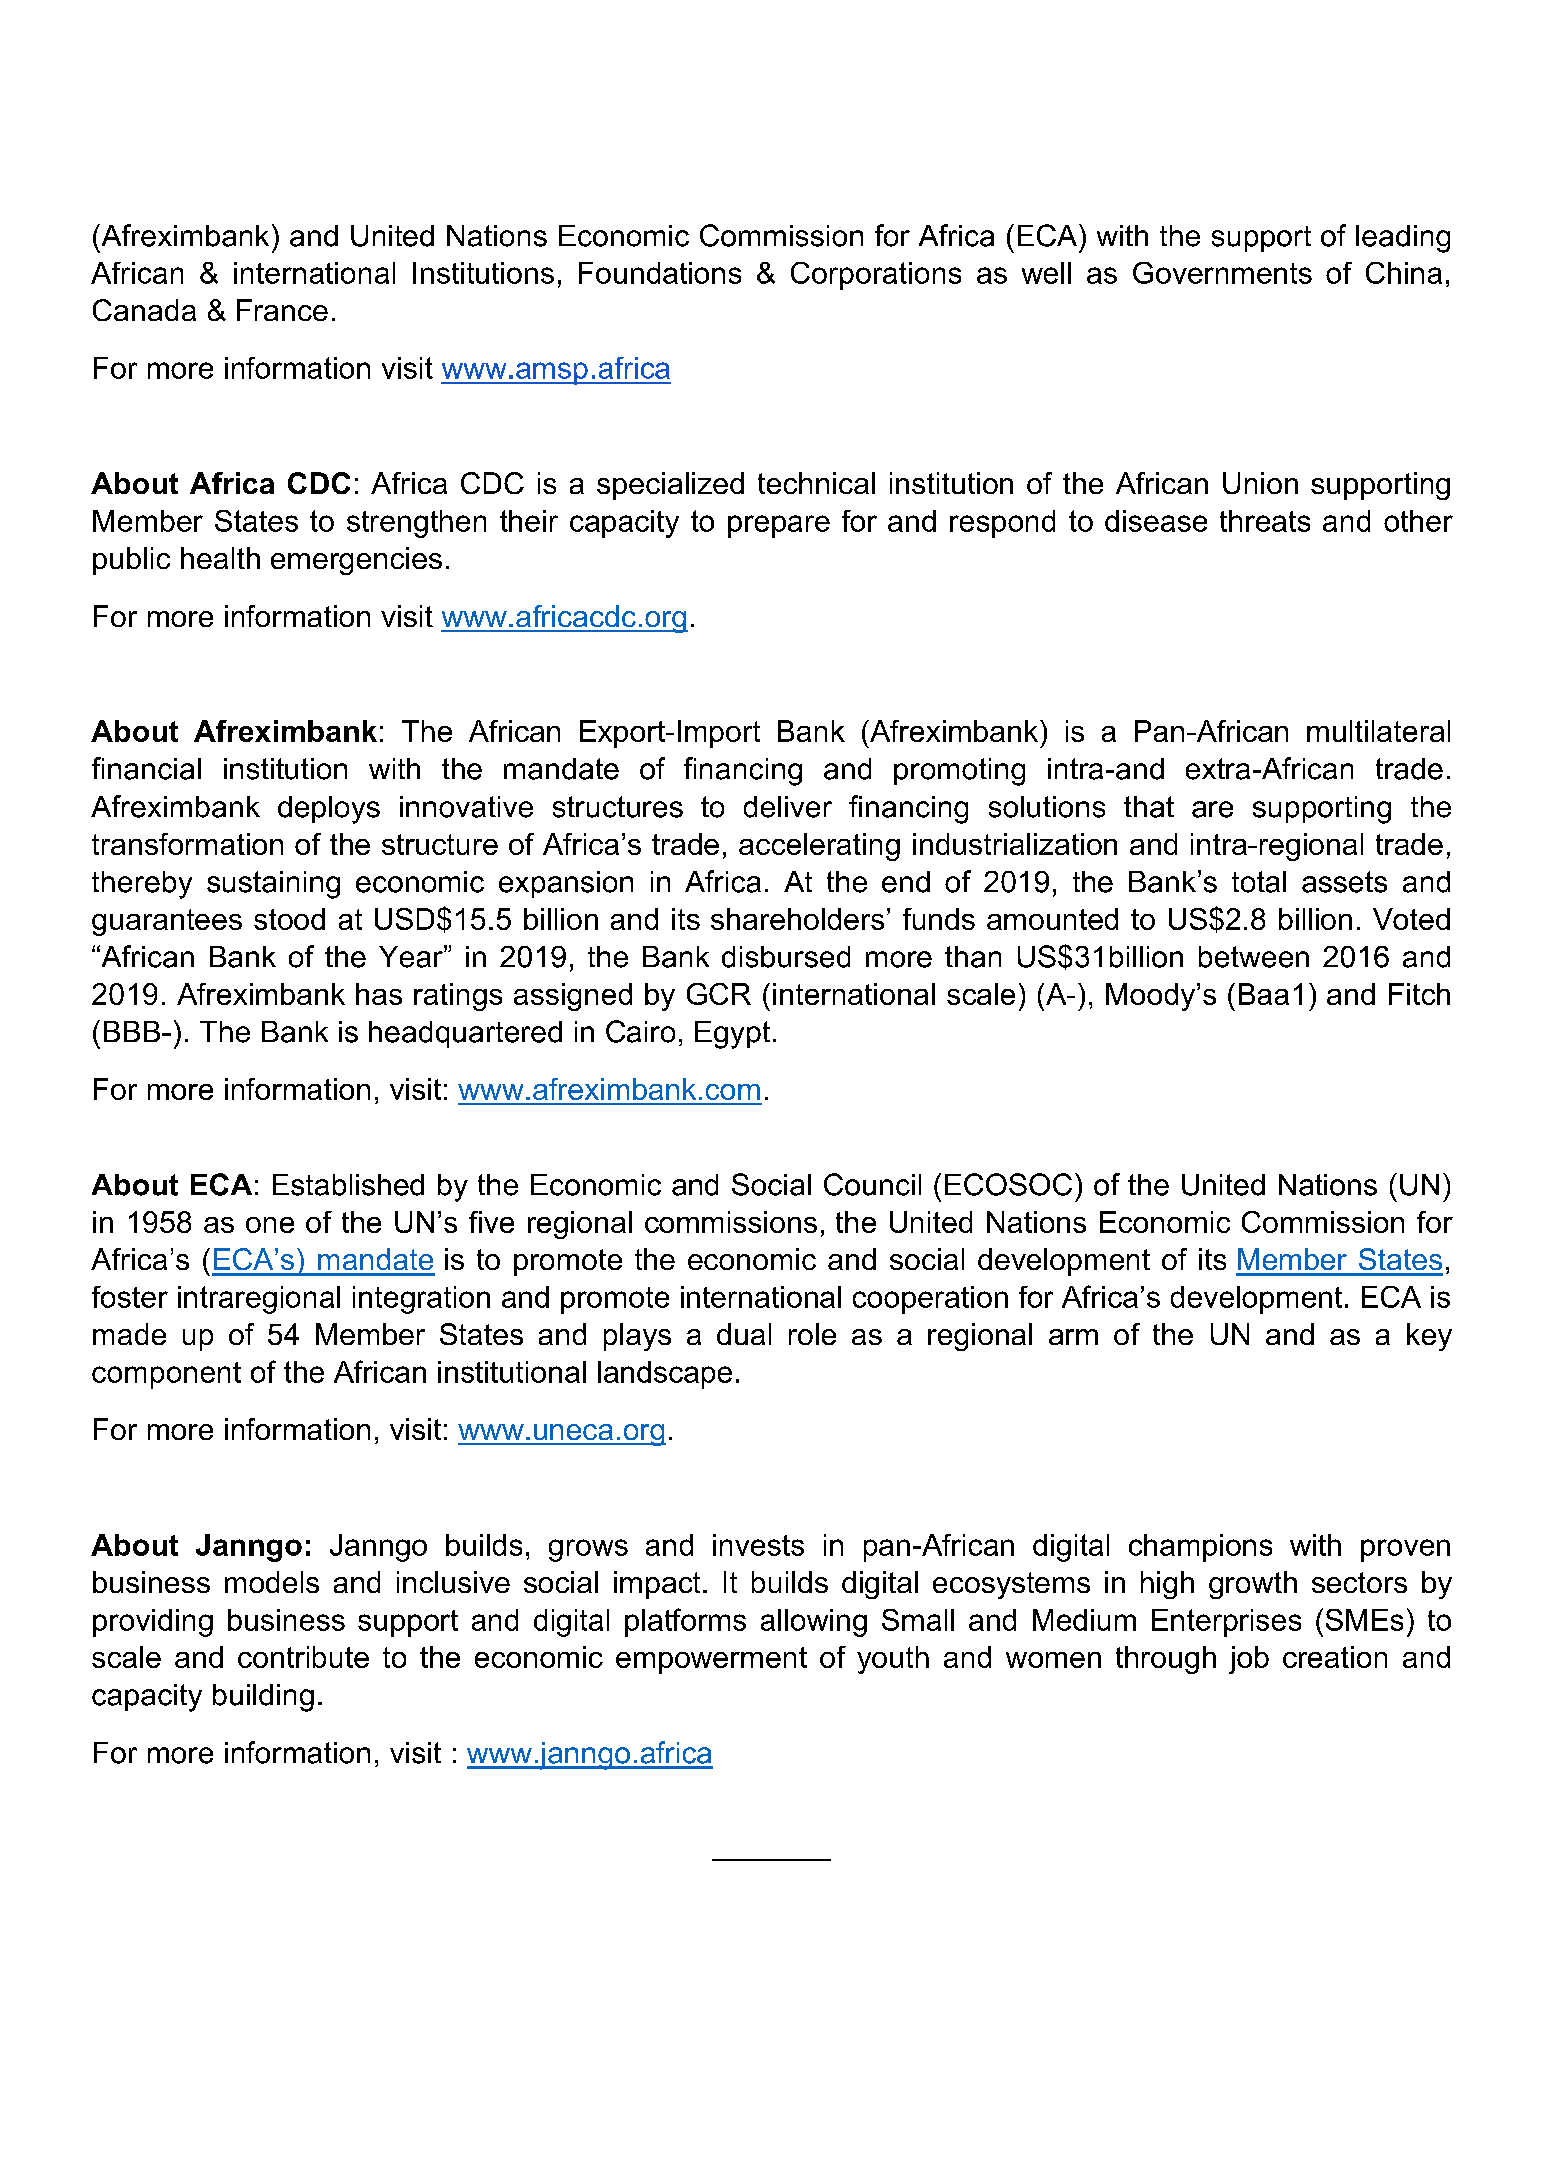 The width and height of the screenshot is (1542, 2180). Describe the element at coordinates (1429, 1337) in the screenshot. I see `key` at that location.
